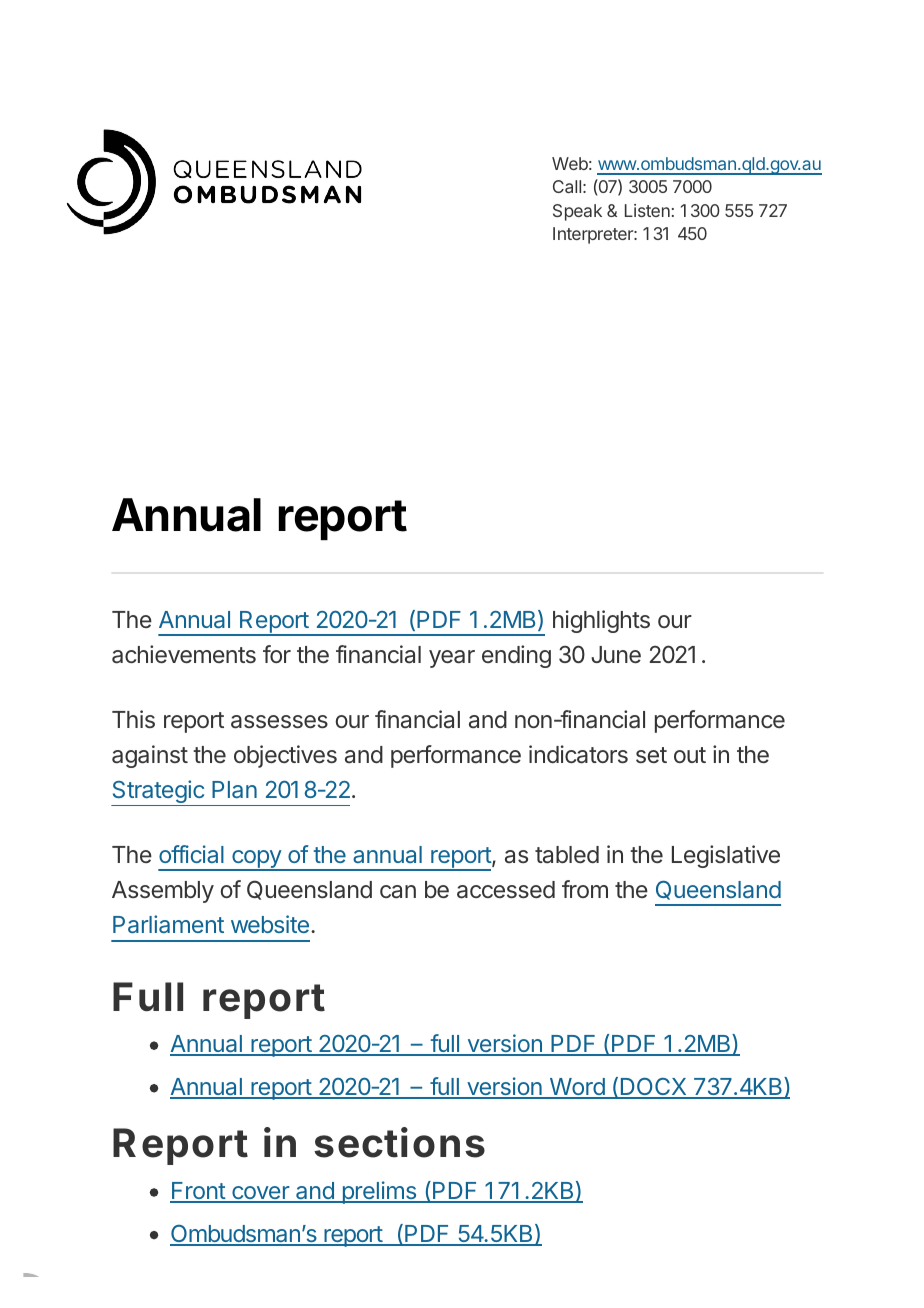  What do you see at coordinates (399, 1142) in the document?
I see `sections` at bounding box center [399, 1142].
